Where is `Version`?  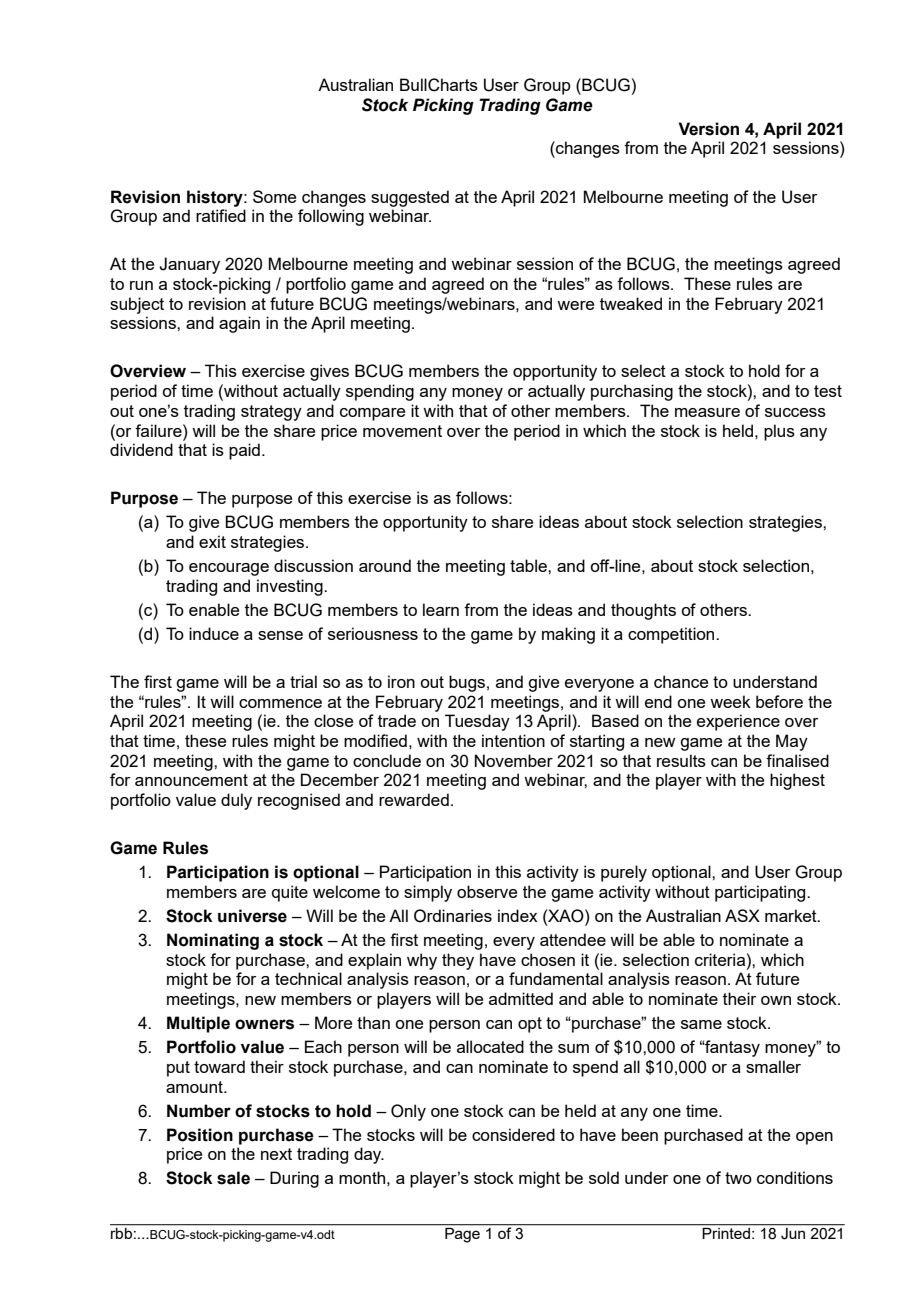
Version is located at coordinates (708, 129).
